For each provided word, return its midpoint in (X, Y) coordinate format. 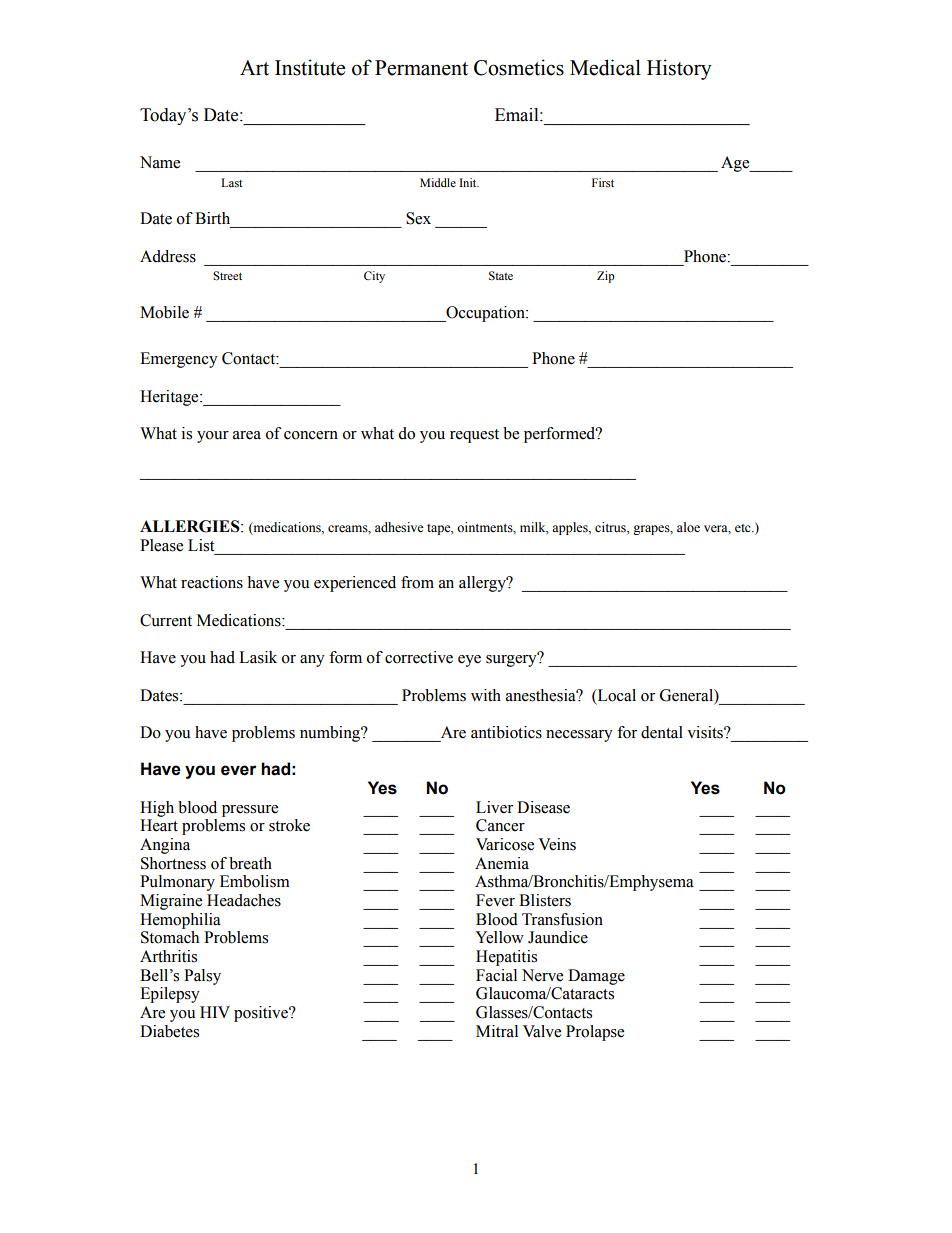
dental (662, 732)
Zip (606, 277)
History (679, 69)
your (213, 437)
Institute (310, 67)
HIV (215, 1012)
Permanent (421, 68)
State (501, 275)
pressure (250, 811)
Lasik (258, 657)
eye (469, 661)
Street (227, 276)
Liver (494, 807)
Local (616, 695)
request (474, 436)
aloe (688, 527)
